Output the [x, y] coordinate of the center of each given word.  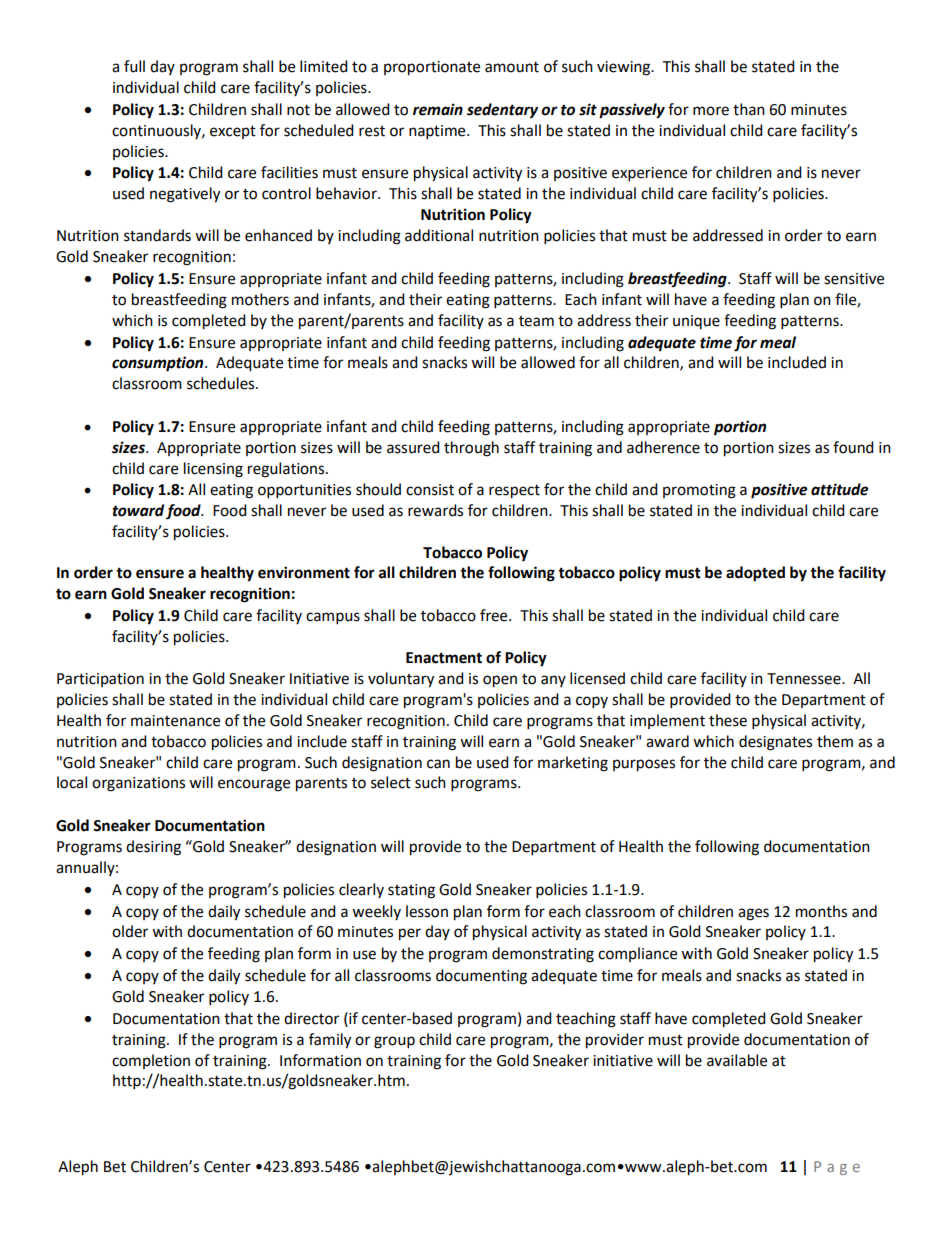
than [749, 109]
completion [151, 1061]
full [134, 66]
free [495, 615]
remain [438, 109]
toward [138, 510]
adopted [755, 574]
